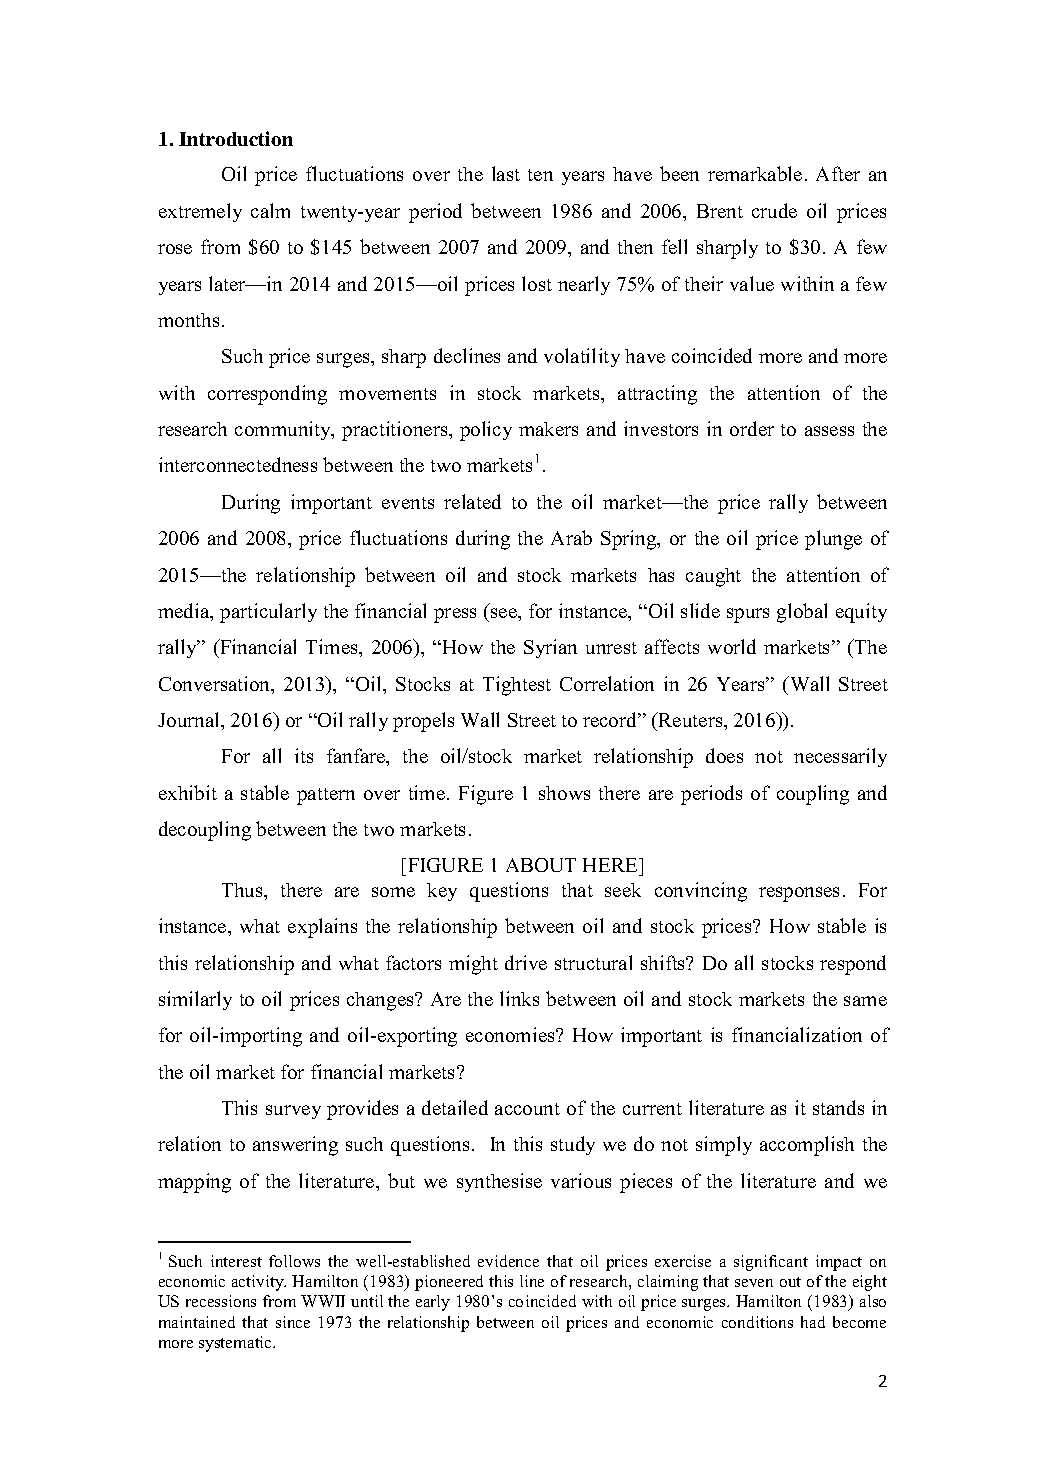  Describe the element at coordinates (508, 1261) in the screenshot. I see `evidence` at that location.
